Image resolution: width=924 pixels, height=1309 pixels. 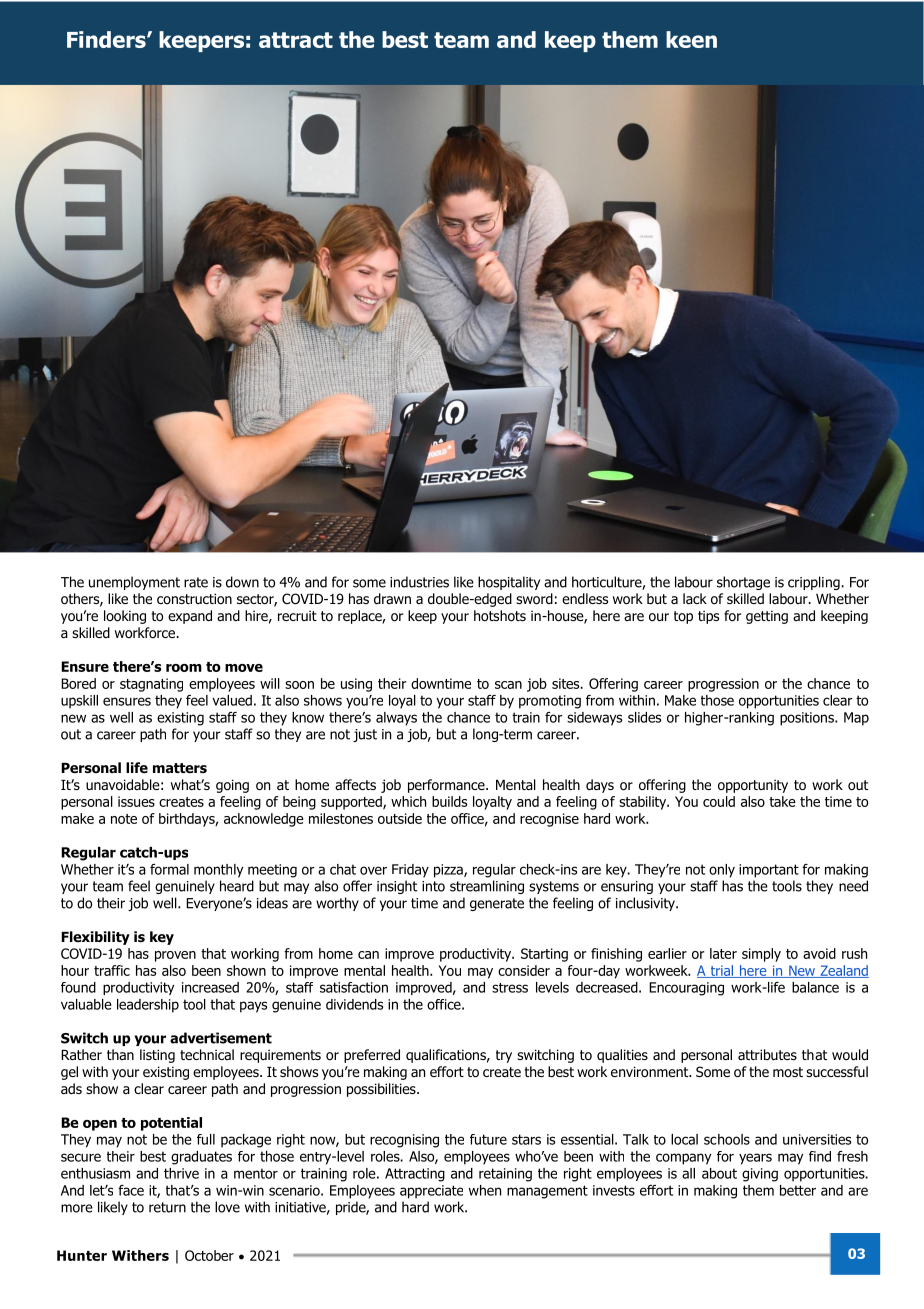 I want to click on room, so click(x=184, y=668).
